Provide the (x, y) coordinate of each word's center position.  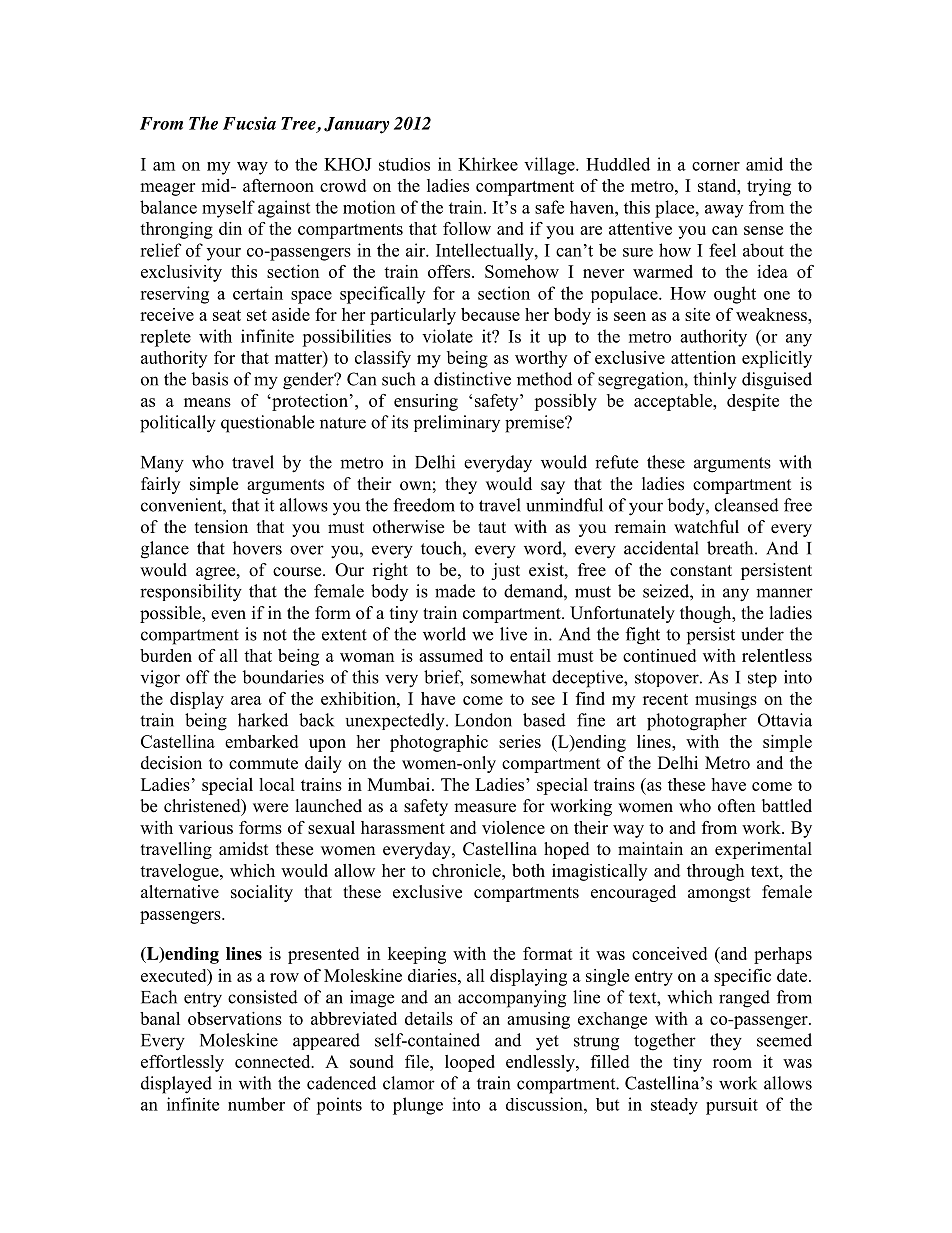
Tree (299, 124)
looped (470, 1063)
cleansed (747, 505)
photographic (439, 743)
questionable (267, 424)
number (256, 1104)
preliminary (457, 423)
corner (716, 166)
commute (263, 764)
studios (404, 164)
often (736, 806)
